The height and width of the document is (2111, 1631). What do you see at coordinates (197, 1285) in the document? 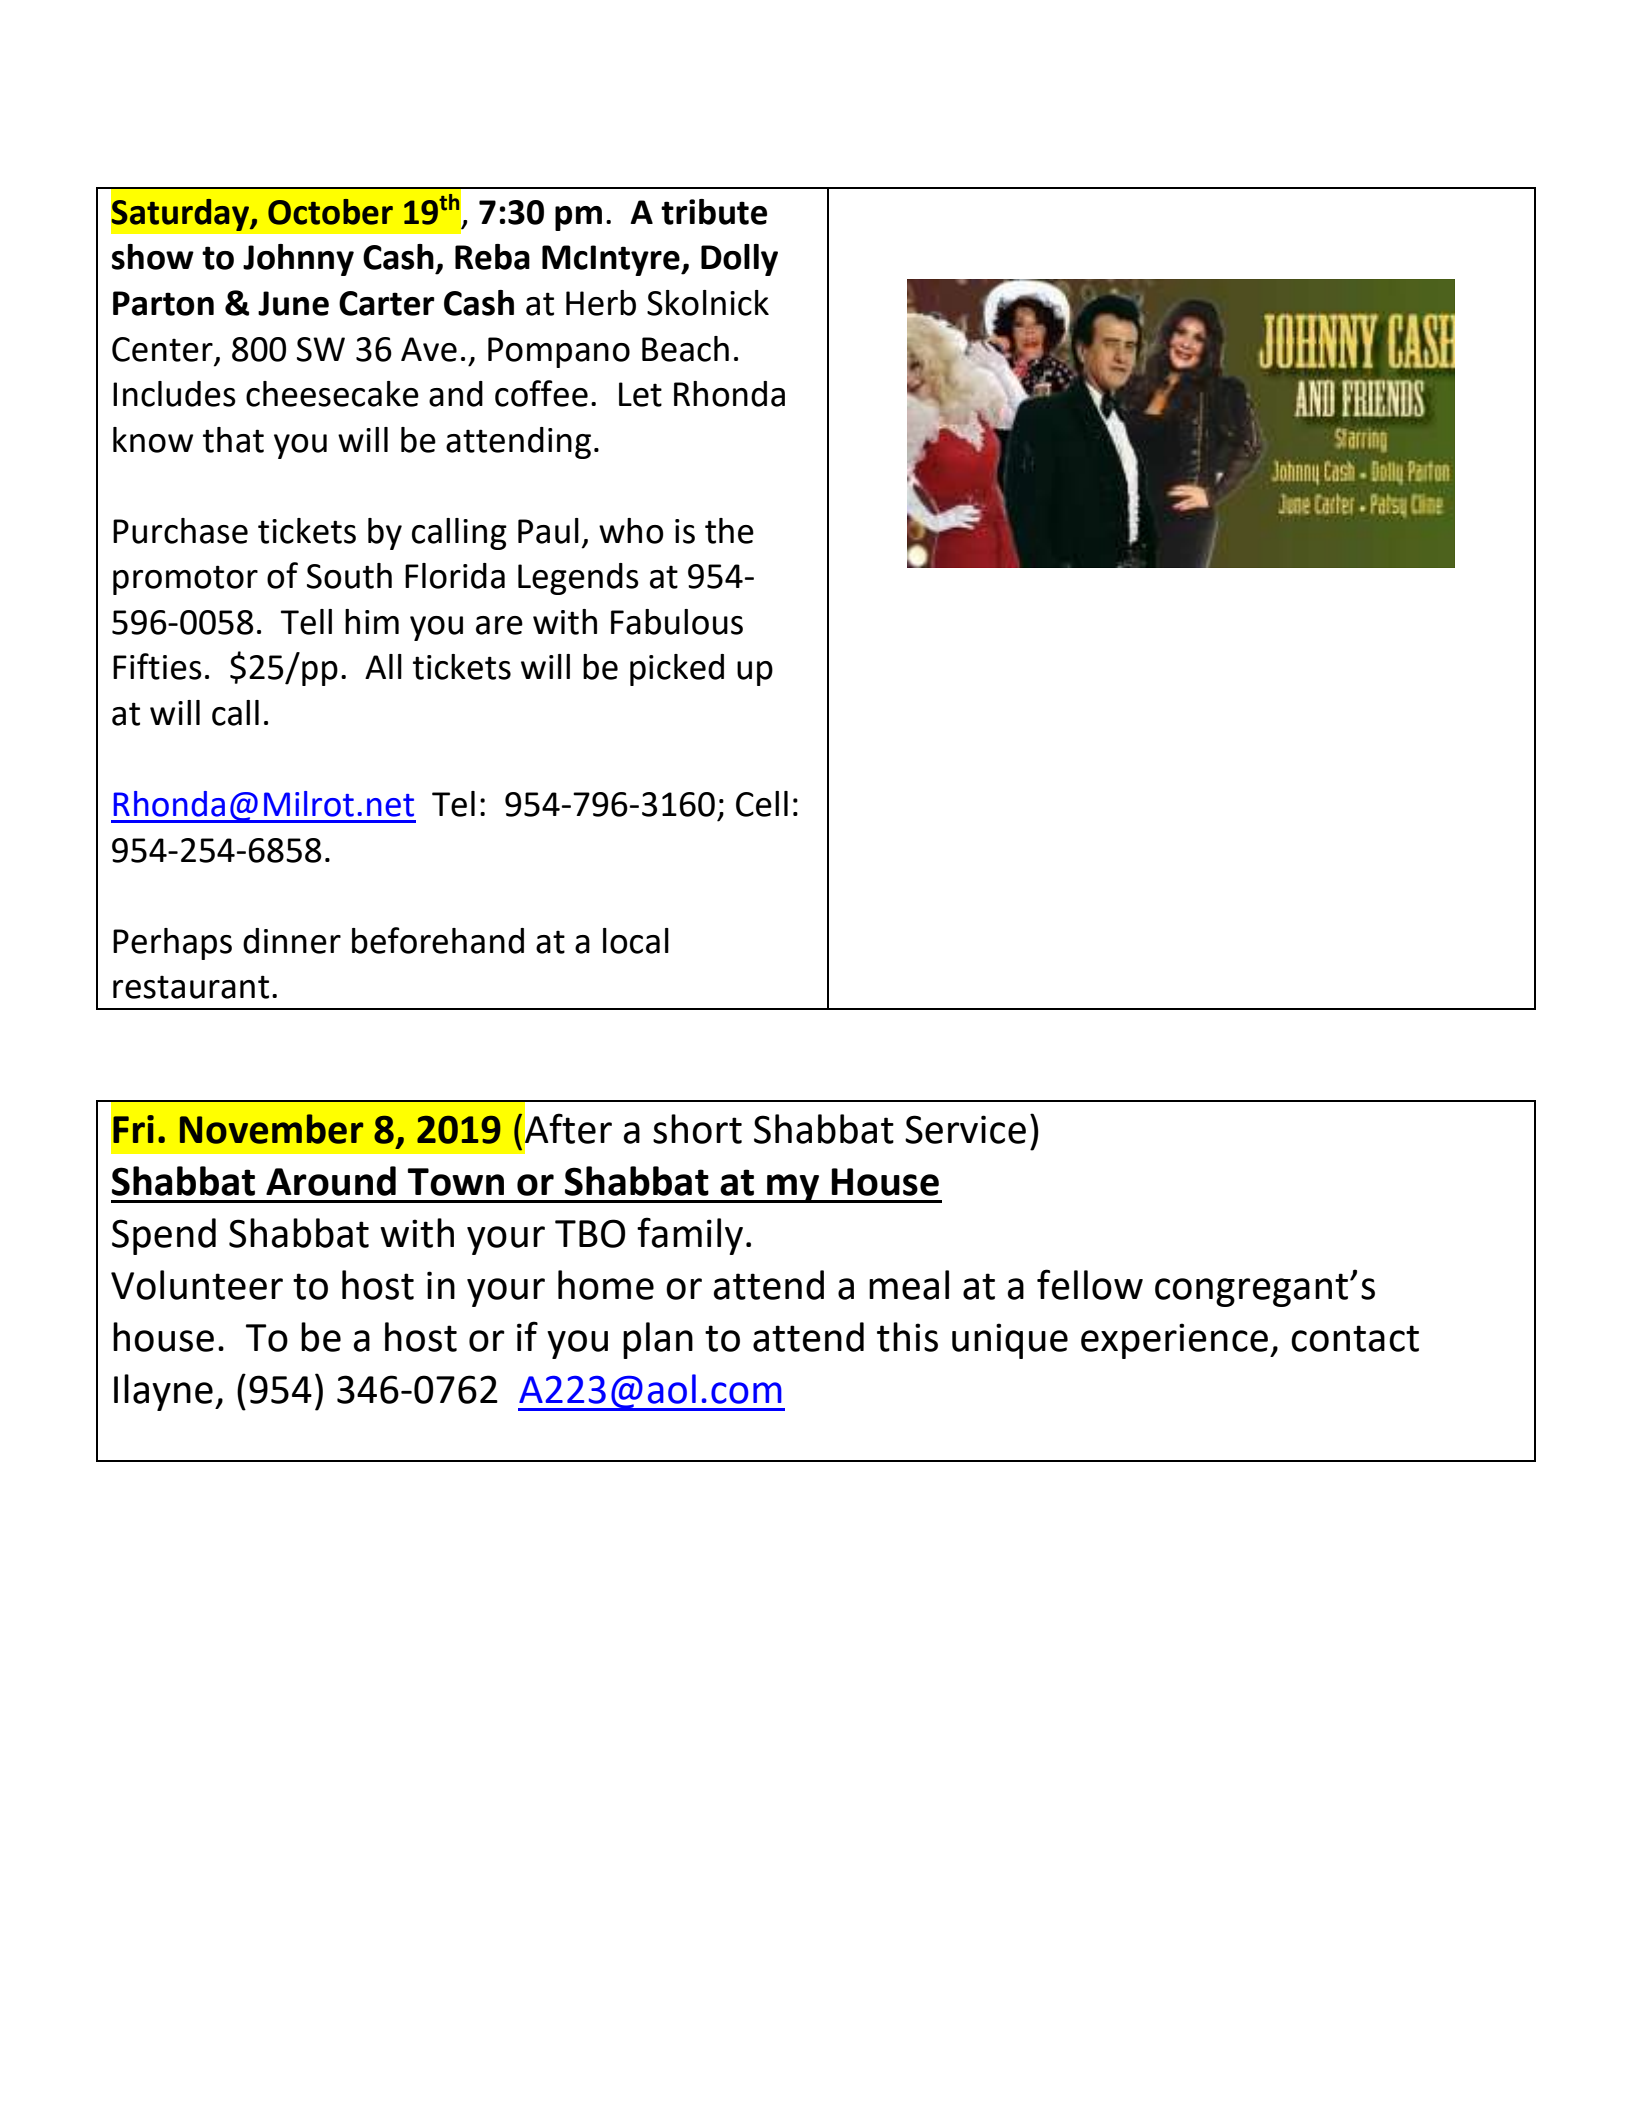
I see `Volunteer` at bounding box center [197, 1285].
